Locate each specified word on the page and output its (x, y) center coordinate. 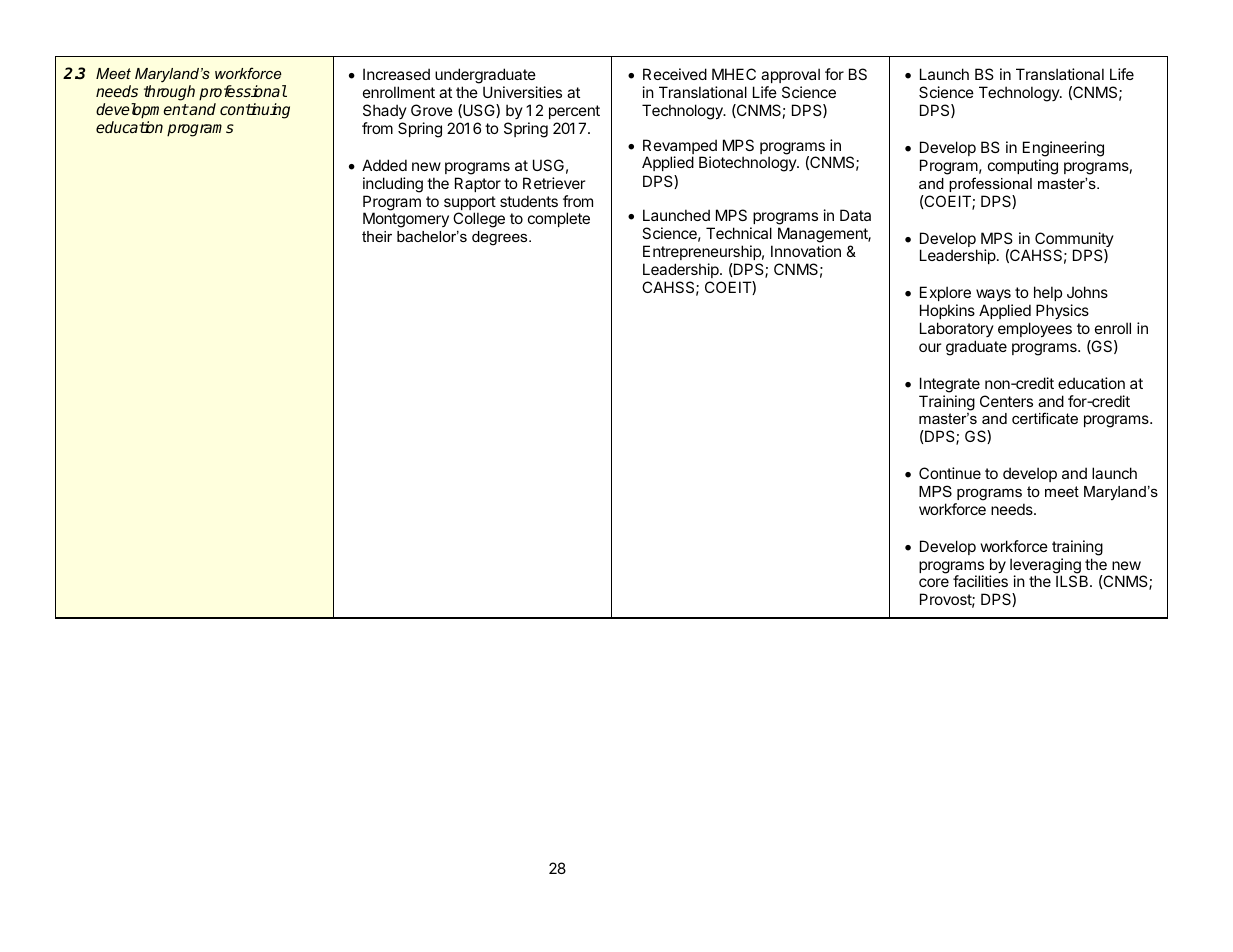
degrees (501, 238)
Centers (1006, 401)
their (377, 236)
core (934, 582)
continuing (255, 111)
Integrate (950, 385)
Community (1074, 241)
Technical (739, 233)
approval (790, 75)
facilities (980, 581)
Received (675, 74)
